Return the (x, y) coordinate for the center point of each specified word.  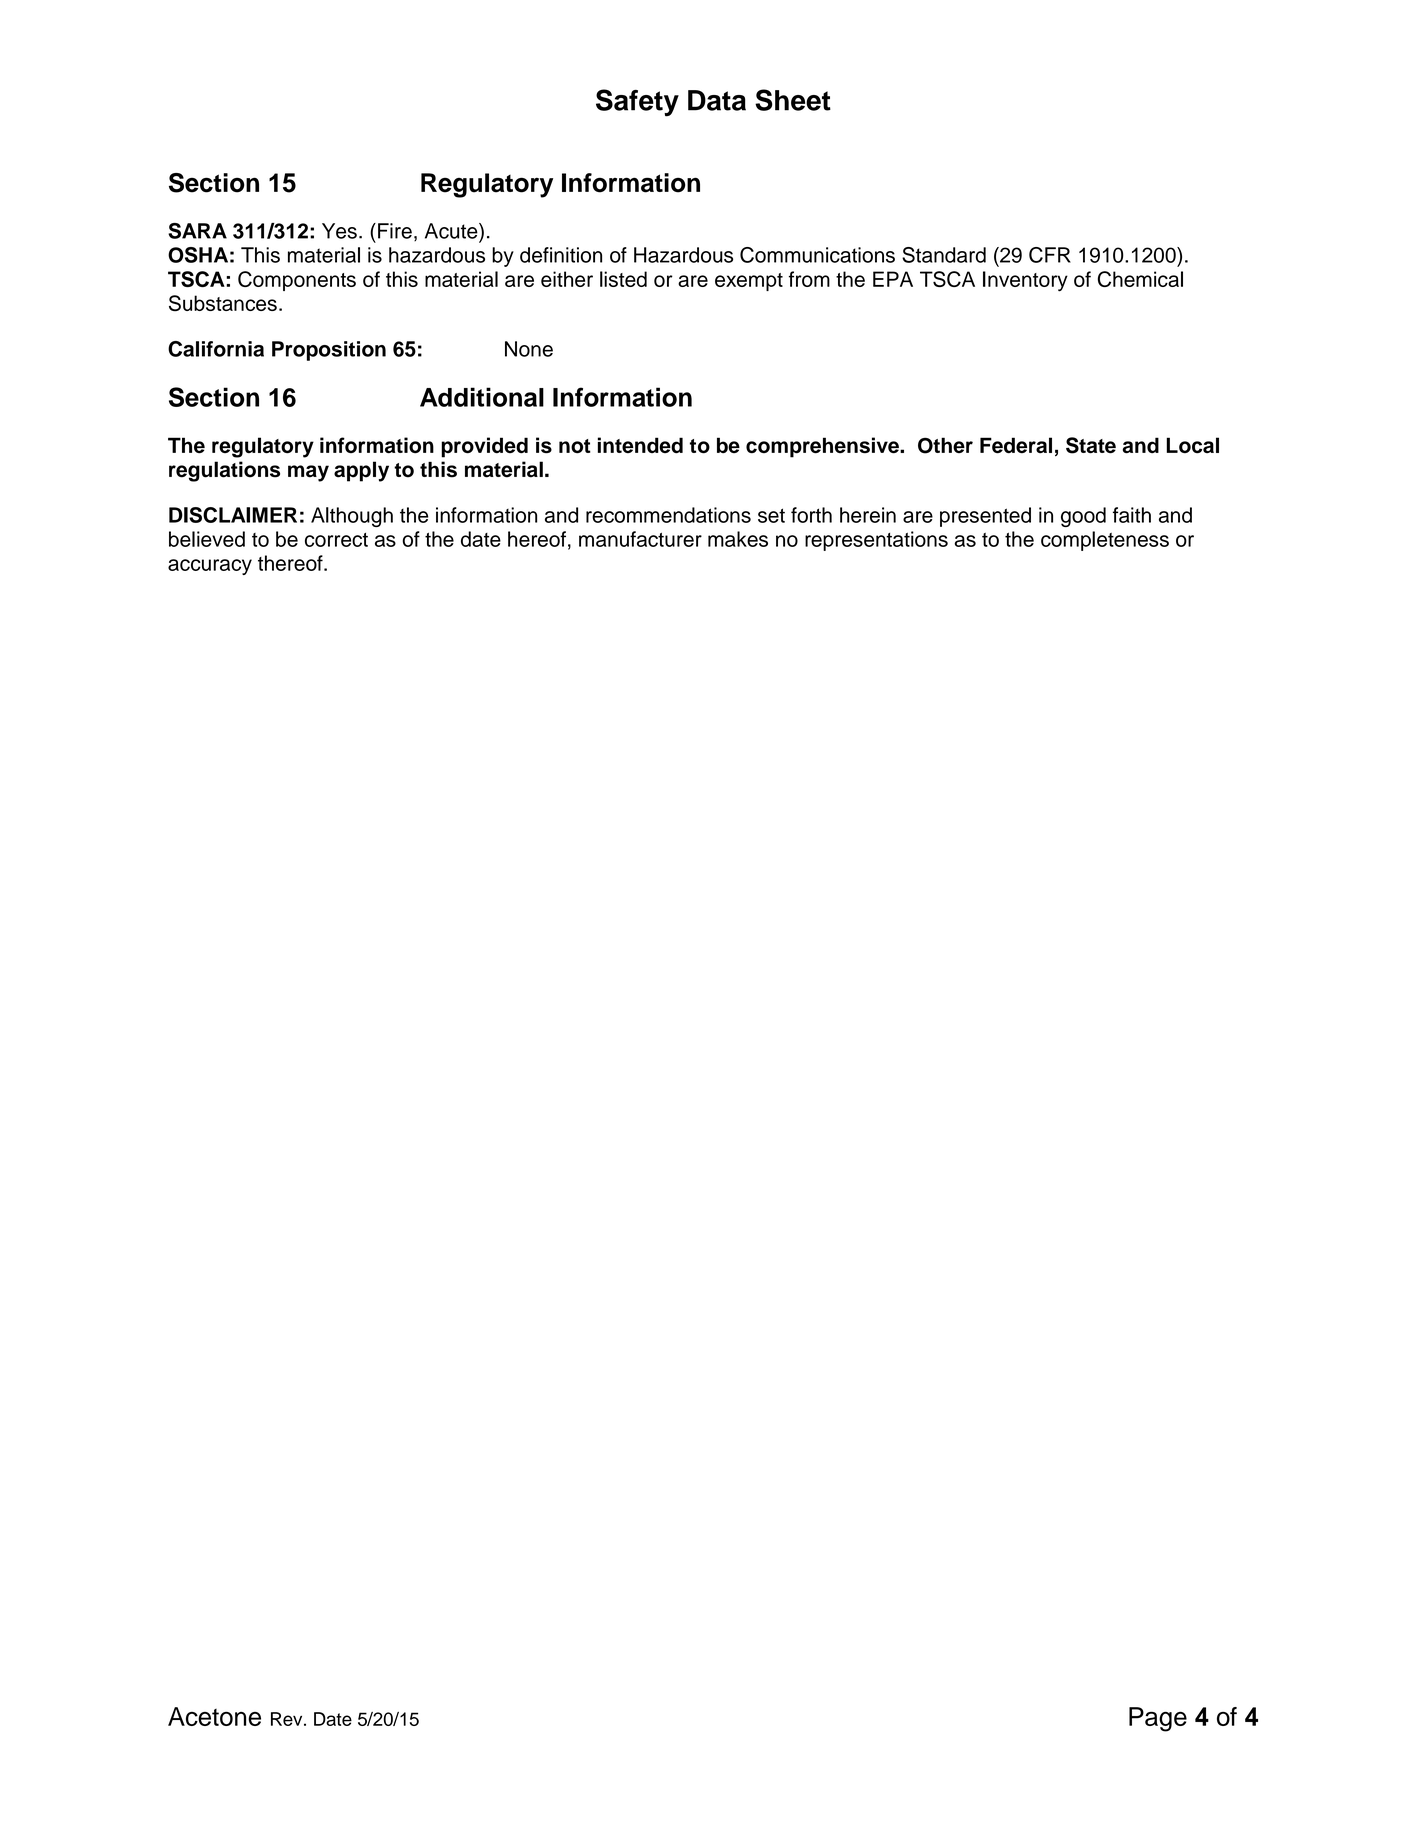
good (1083, 517)
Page (1158, 1719)
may (308, 473)
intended (640, 445)
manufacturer (640, 539)
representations (876, 541)
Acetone (214, 1716)
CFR (1050, 255)
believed (207, 539)
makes (738, 539)
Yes (339, 231)
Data (717, 100)
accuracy (210, 567)
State (1091, 445)
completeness (1105, 541)
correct (336, 540)
